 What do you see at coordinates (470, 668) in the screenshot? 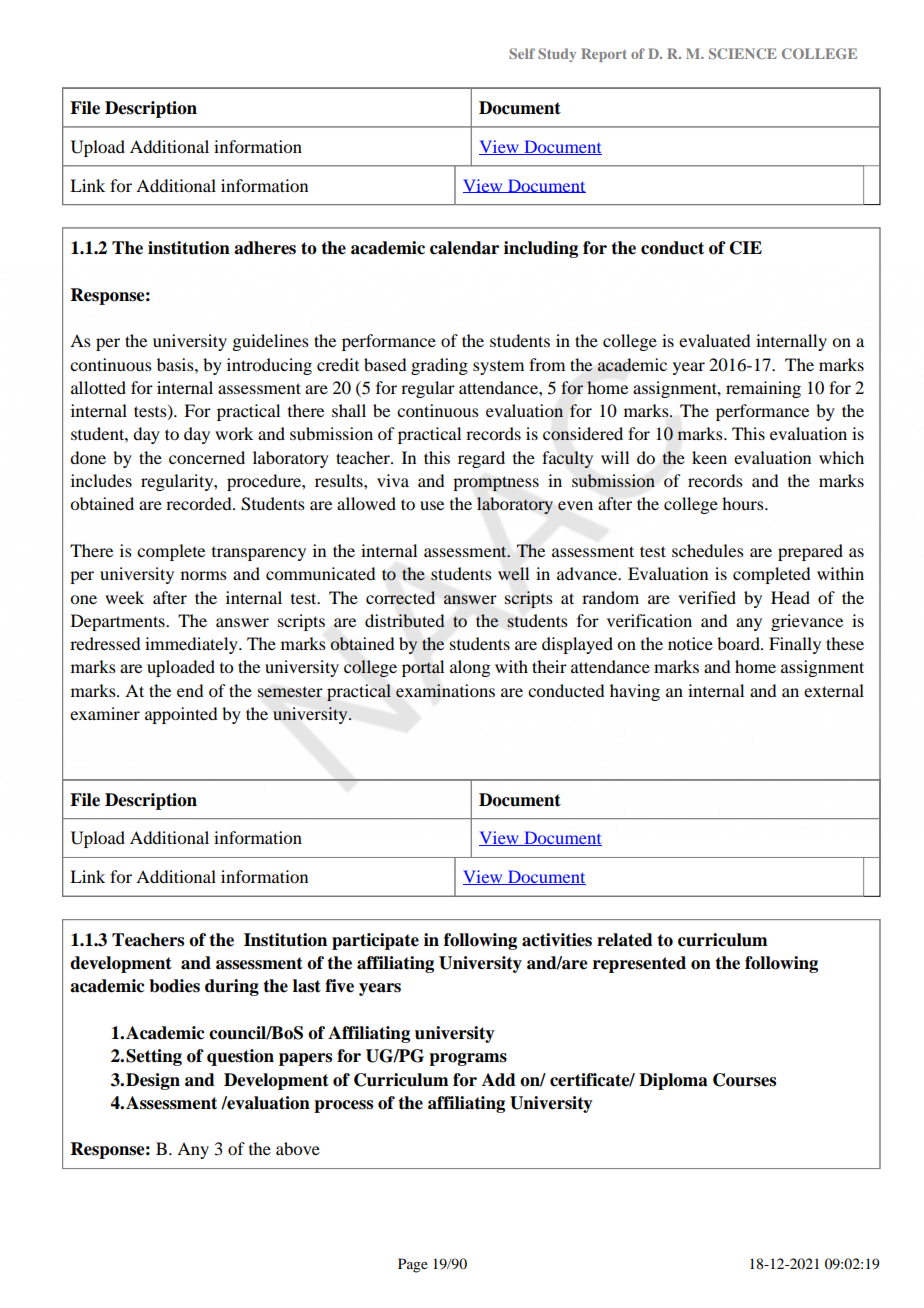
I see `along` at bounding box center [470, 668].
